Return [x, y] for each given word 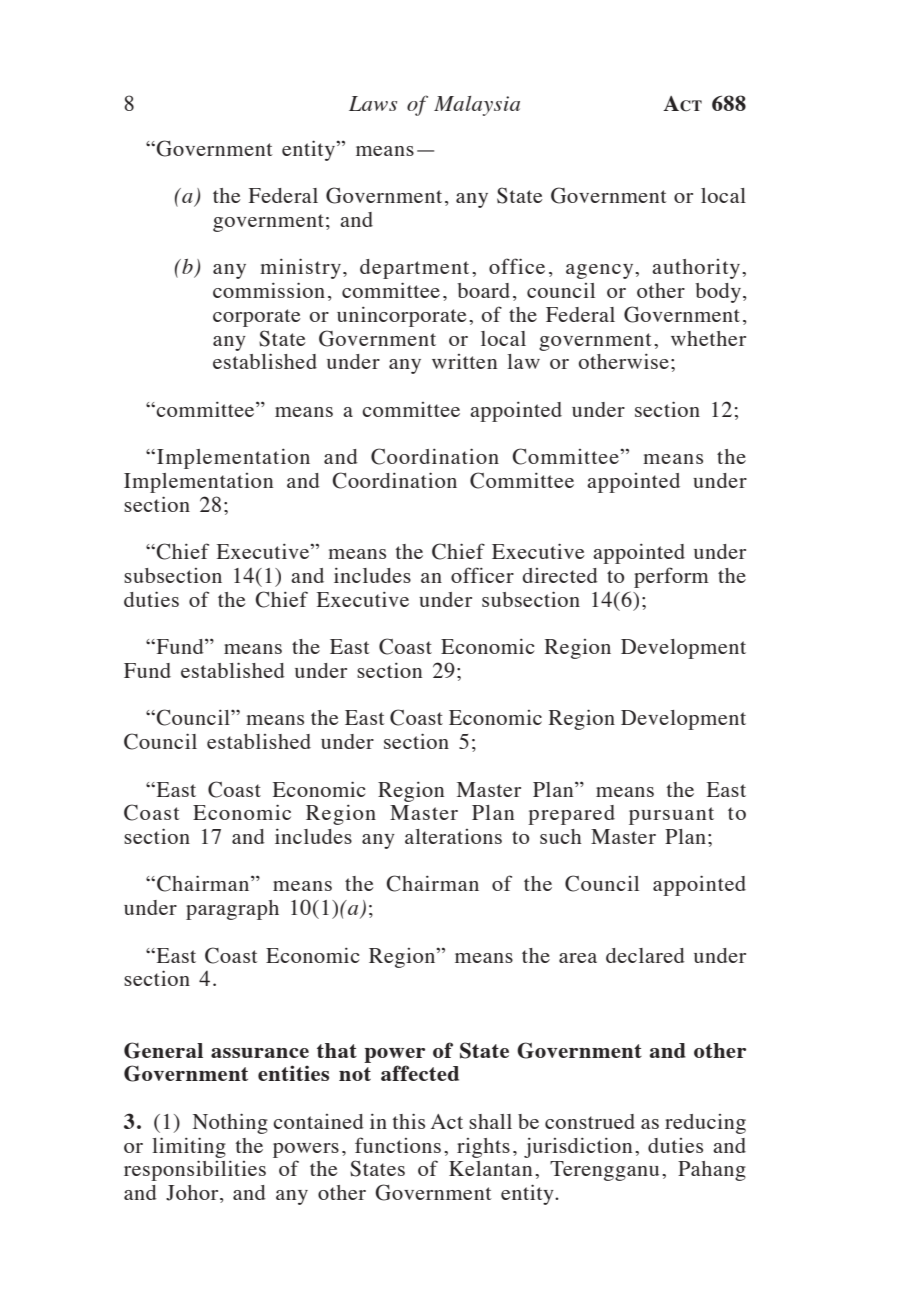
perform [671, 577]
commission [269, 290]
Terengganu [604, 1171]
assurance [260, 1053]
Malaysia [477, 106]
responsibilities [195, 1170]
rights [483, 1148]
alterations [453, 836]
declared [645, 955]
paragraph [232, 910]
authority [697, 269]
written [464, 361]
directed [560, 575]
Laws [373, 103]
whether [708, 338]
